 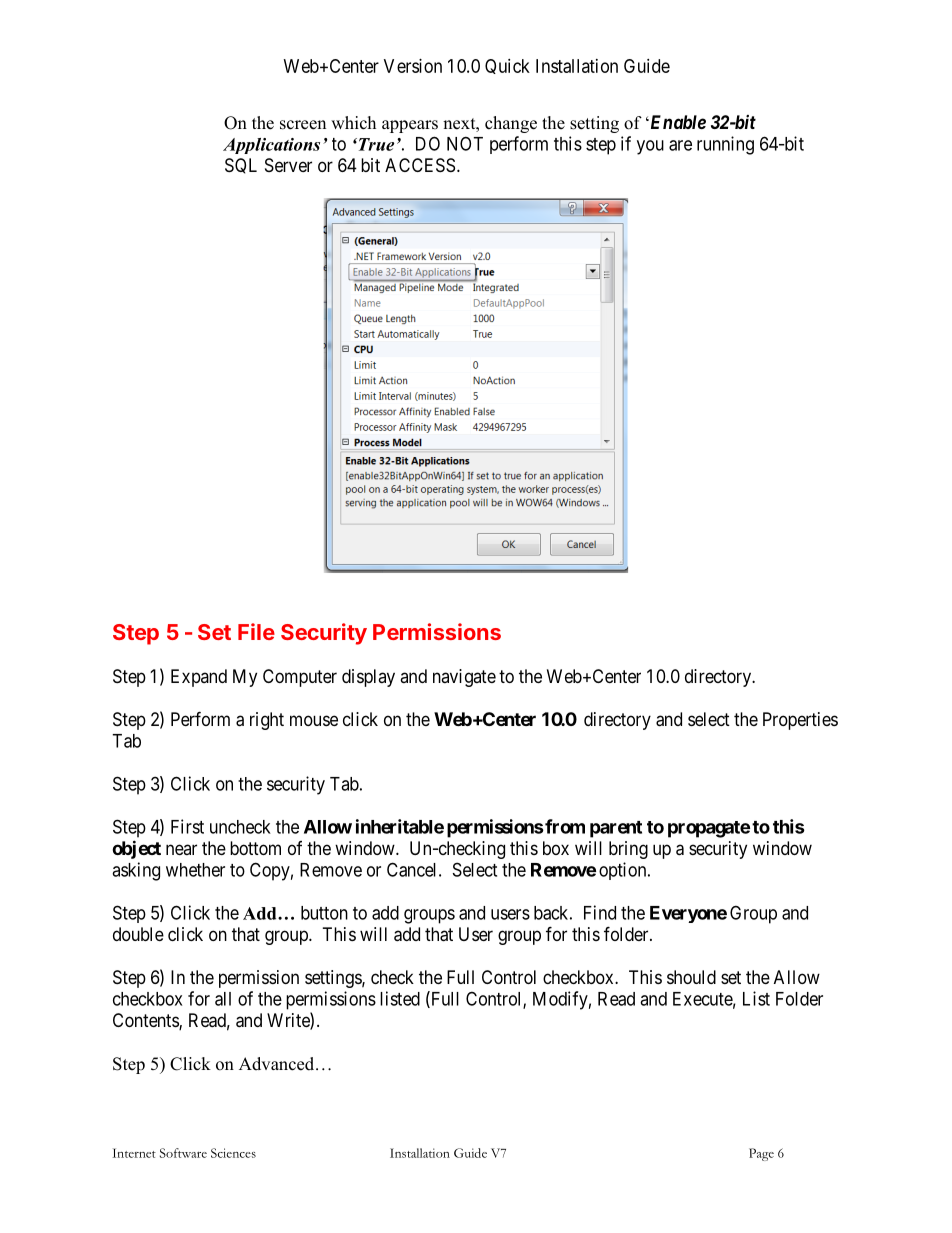 What do you see at coordinates (256, 631) in the page?
I see `File` at bounding box center [256, 631].
